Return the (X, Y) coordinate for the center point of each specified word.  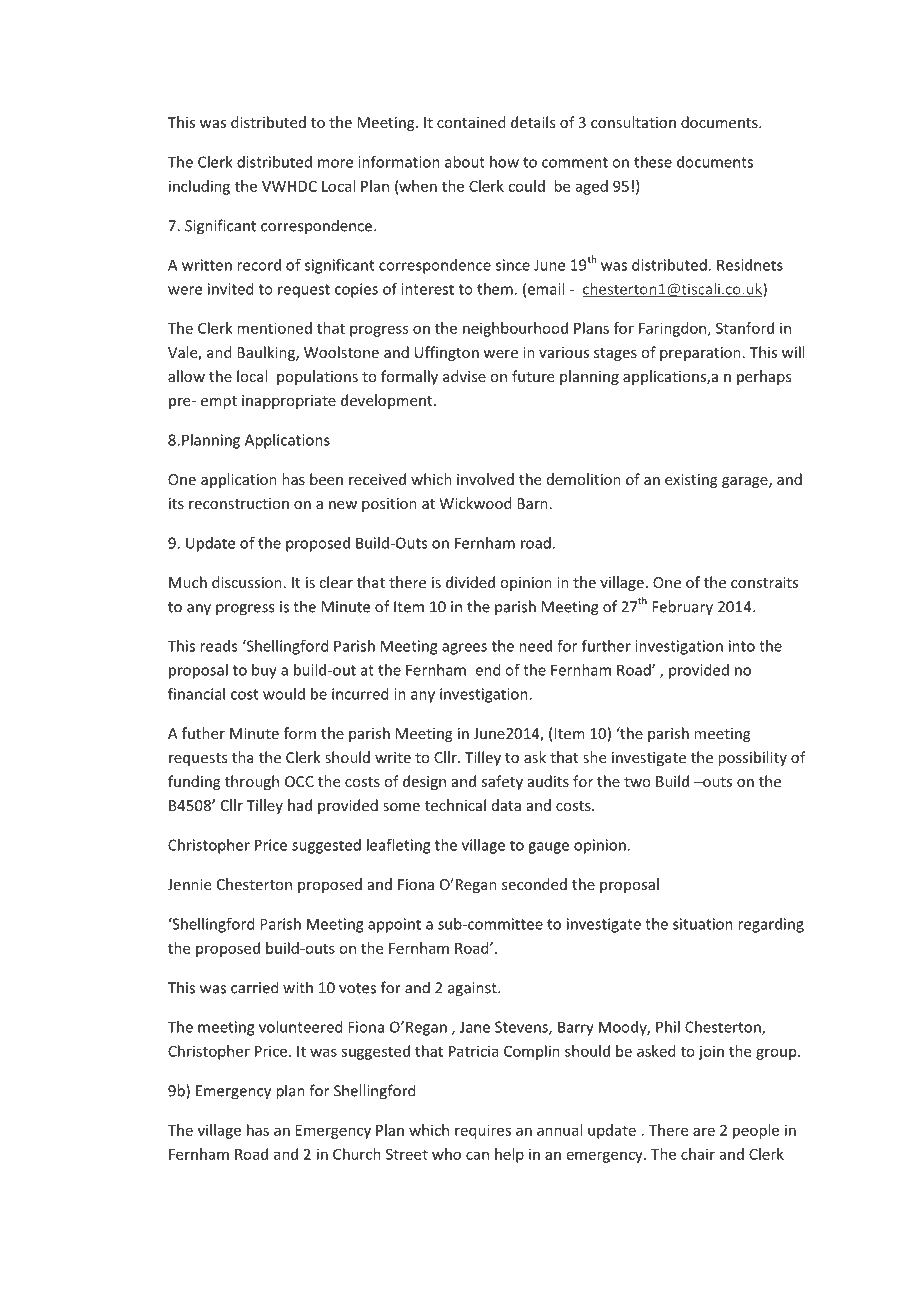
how (504, 162)
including (199, 187)
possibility (752, 758)
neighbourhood (515, 329)
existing (691, 481)
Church (357, 1154)
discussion (247, 582)
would (284, 694)
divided (470, 582)
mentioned (274, 328)
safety (502, 782)
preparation (700, 354)
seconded (534, 884)
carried (255, 987)
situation (703, 924)
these (653, 162)
